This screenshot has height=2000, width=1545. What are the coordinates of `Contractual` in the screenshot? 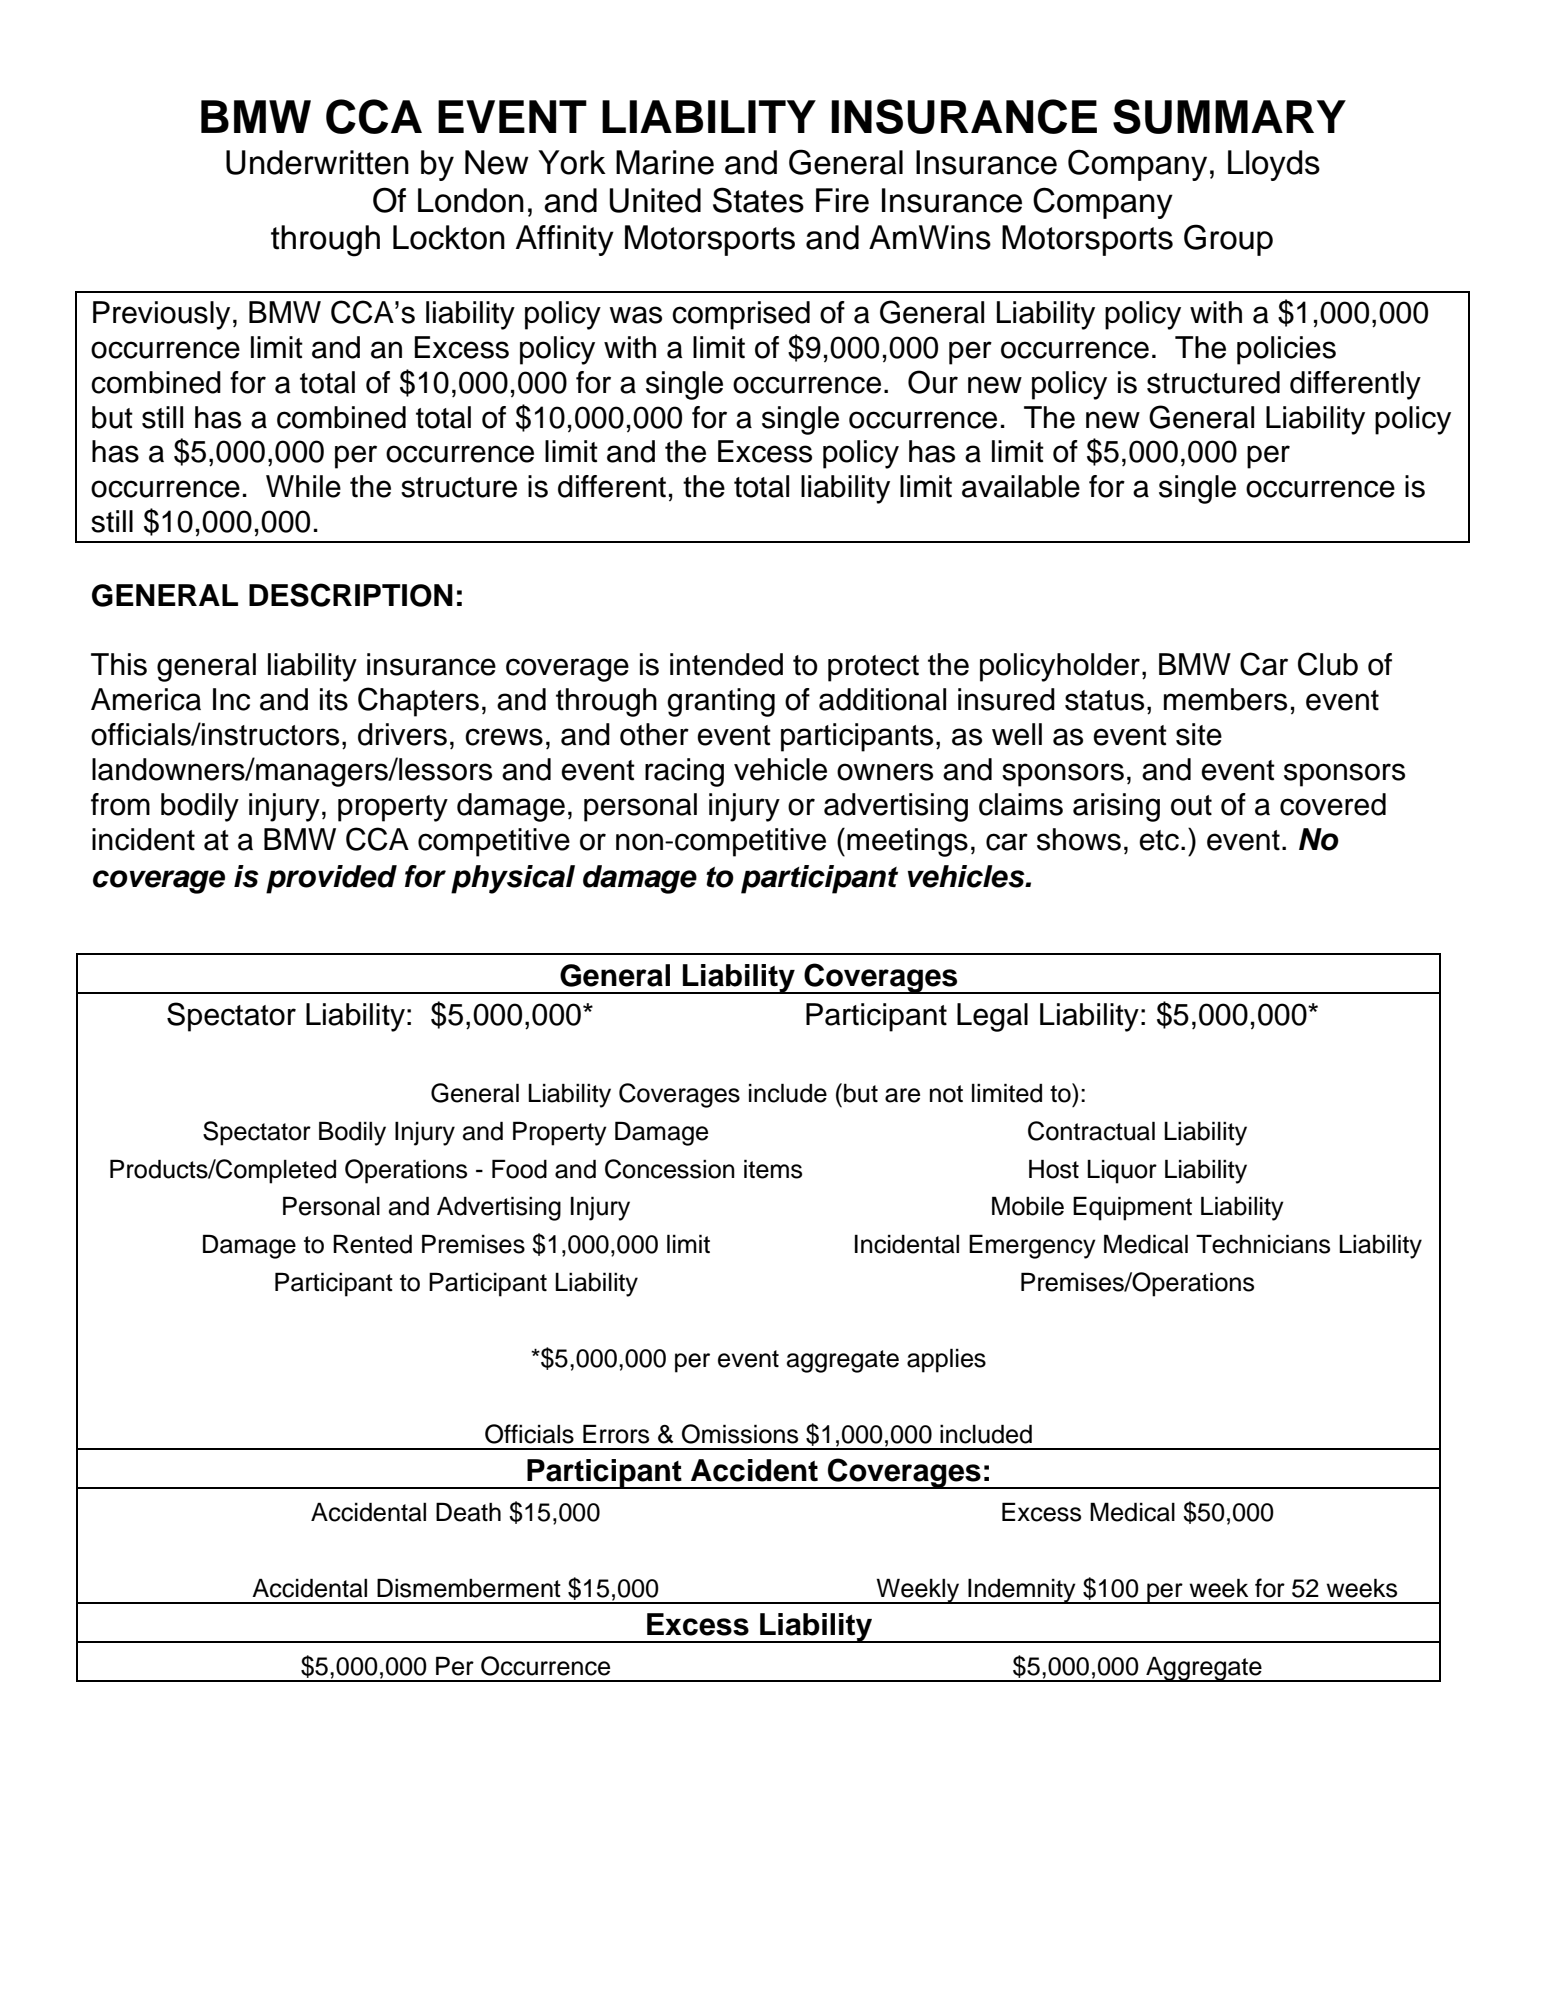 It's located at (1091, 1131).
